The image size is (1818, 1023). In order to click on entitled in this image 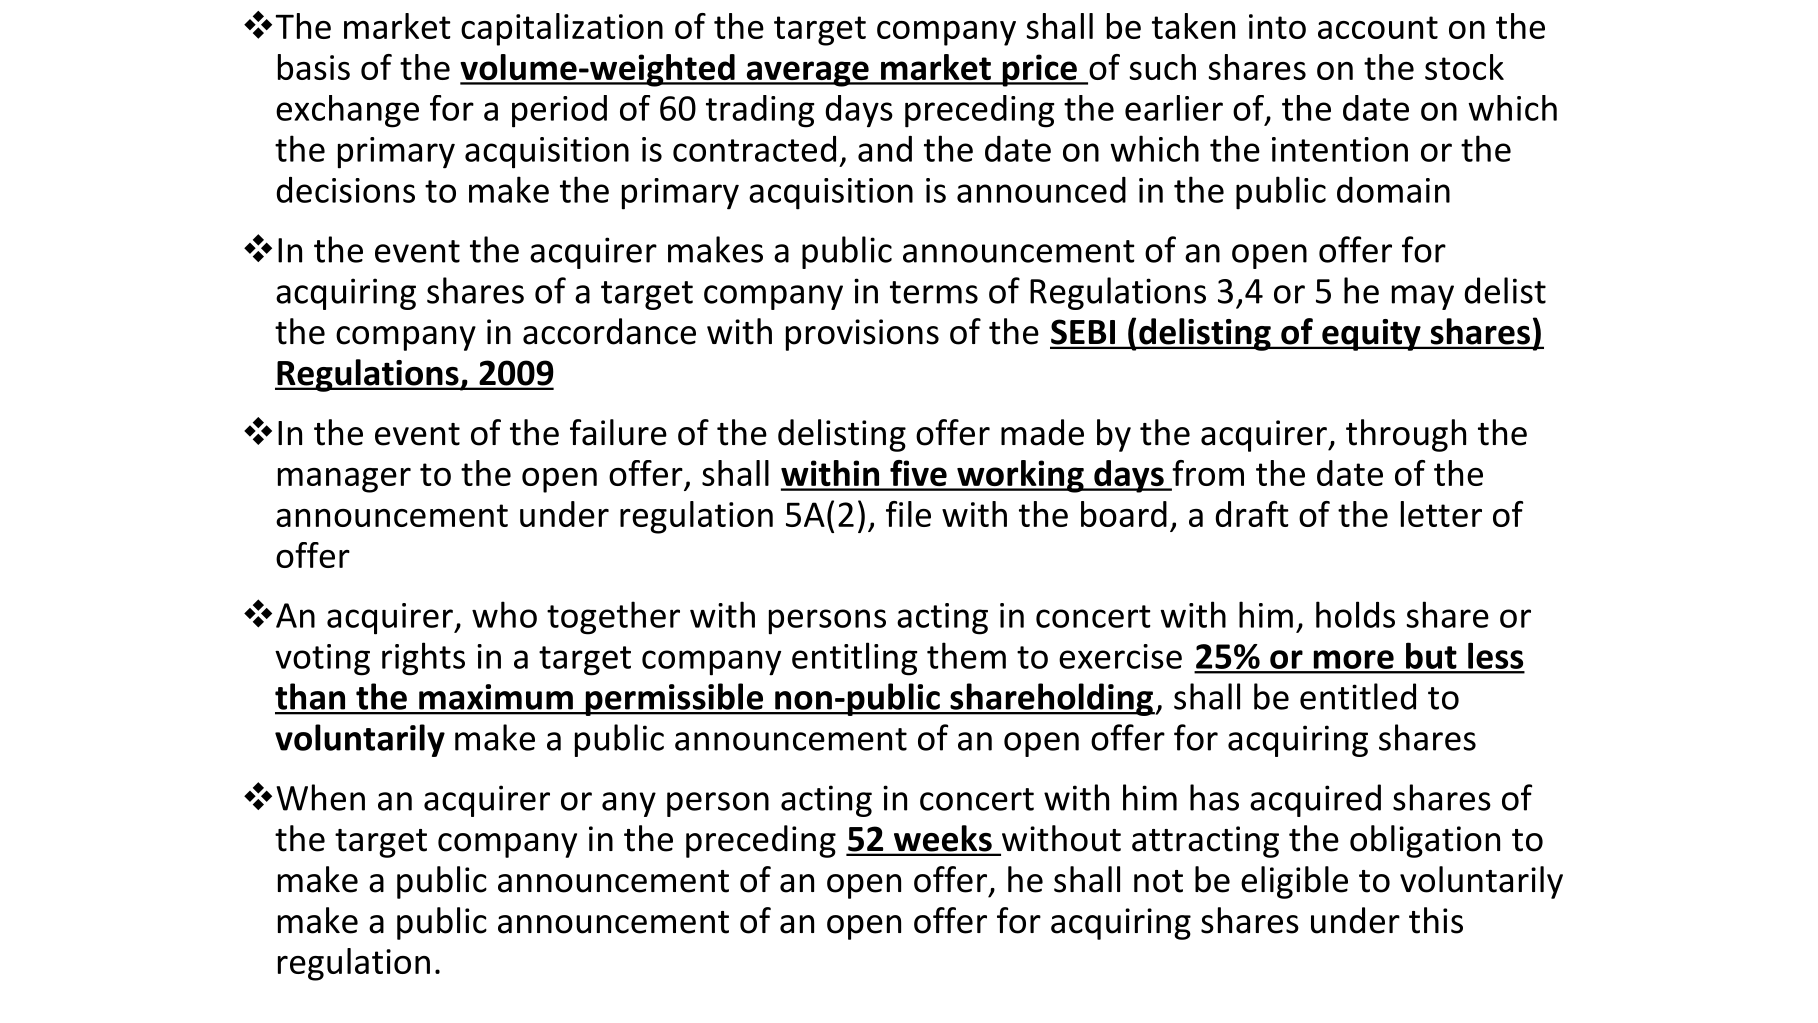, I will do `click(1358, 696)`.
